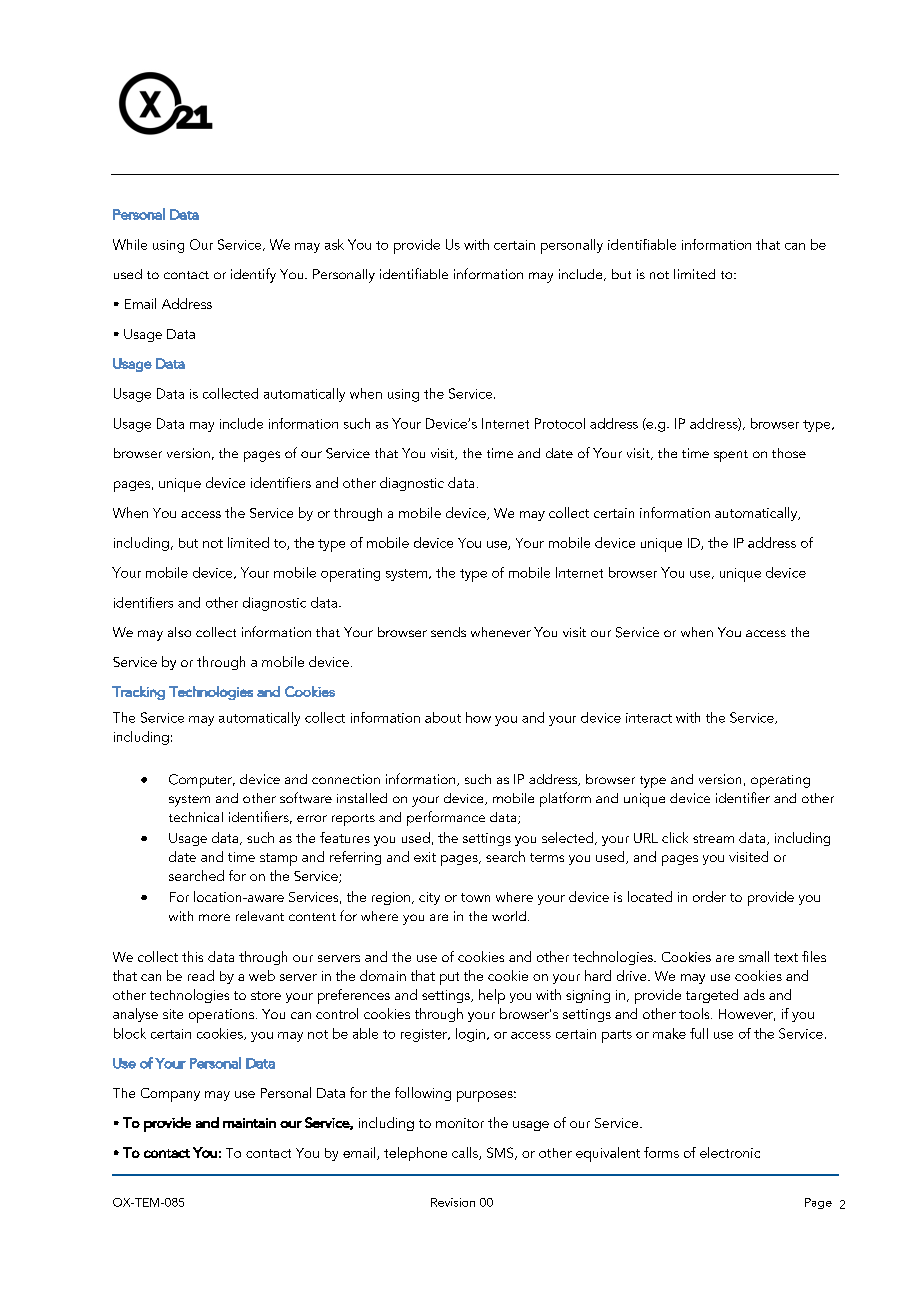  I want to click on identify, so click(253, 275).
